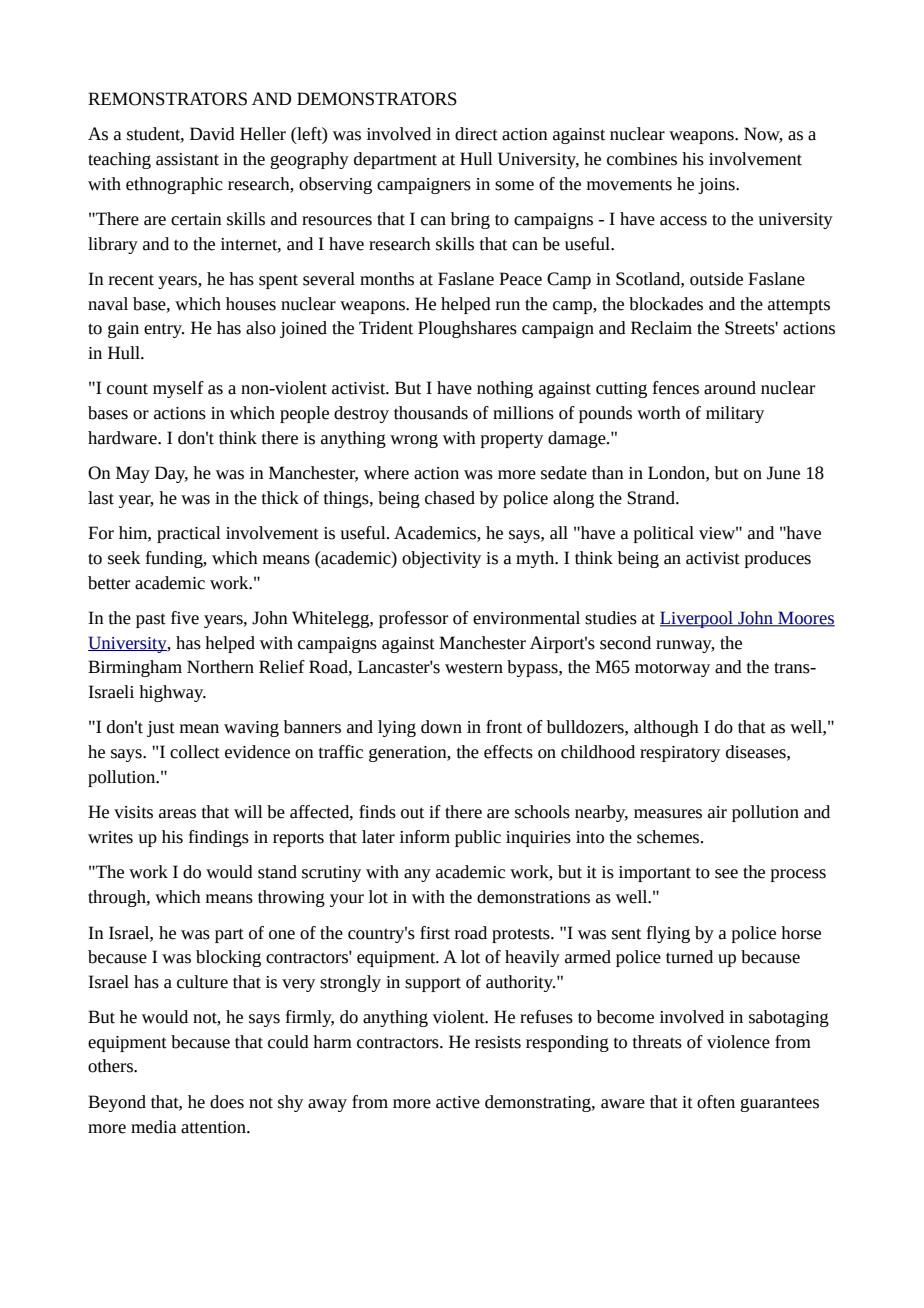 Image resolution: width=924 pixels, height=1308 pixels. What do you see at coordinates (414, 441) in the screenshot?
I see `wrong` at bounding box center [414, 441].
